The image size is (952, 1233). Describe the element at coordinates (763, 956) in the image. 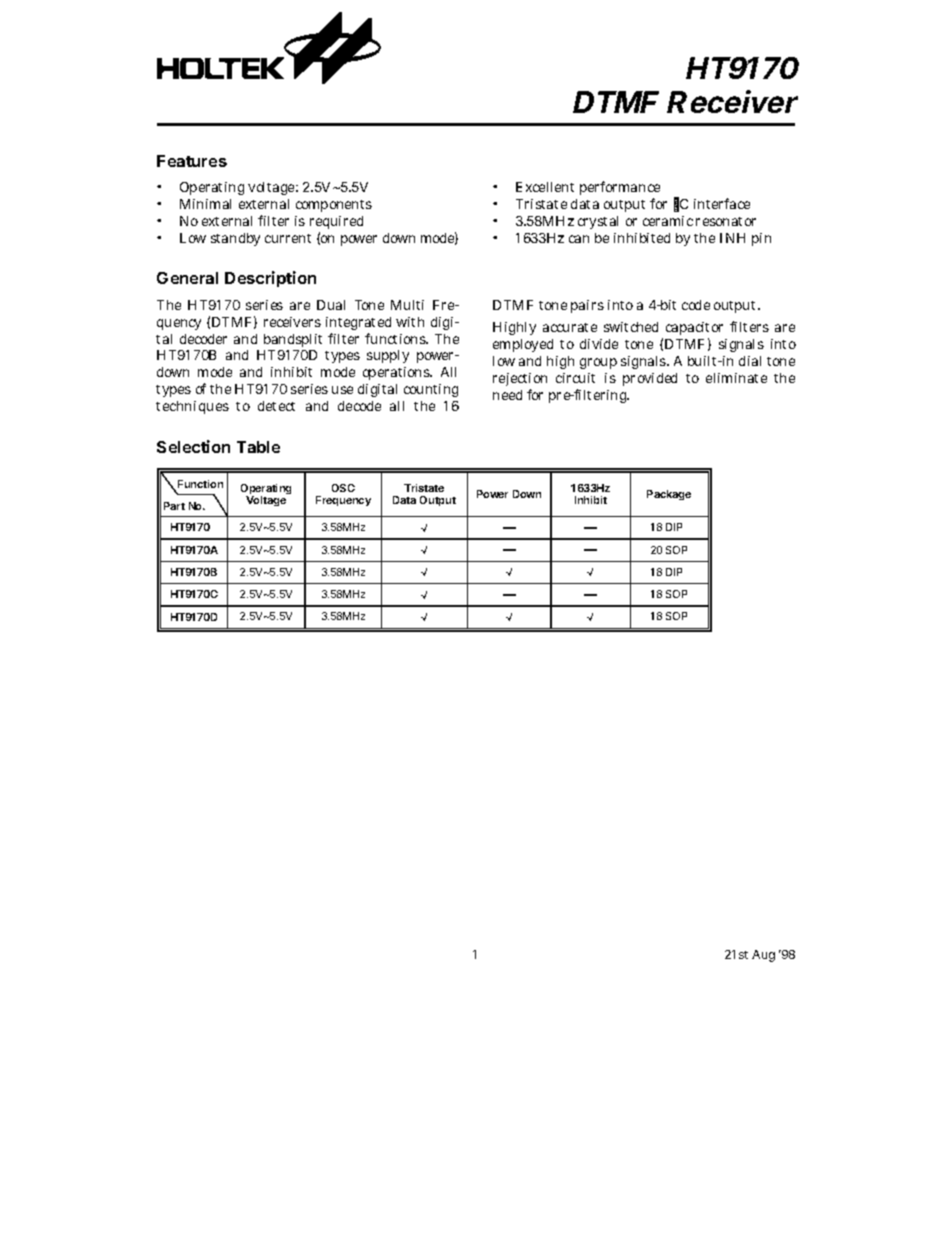

I see `Aug` at that location.
